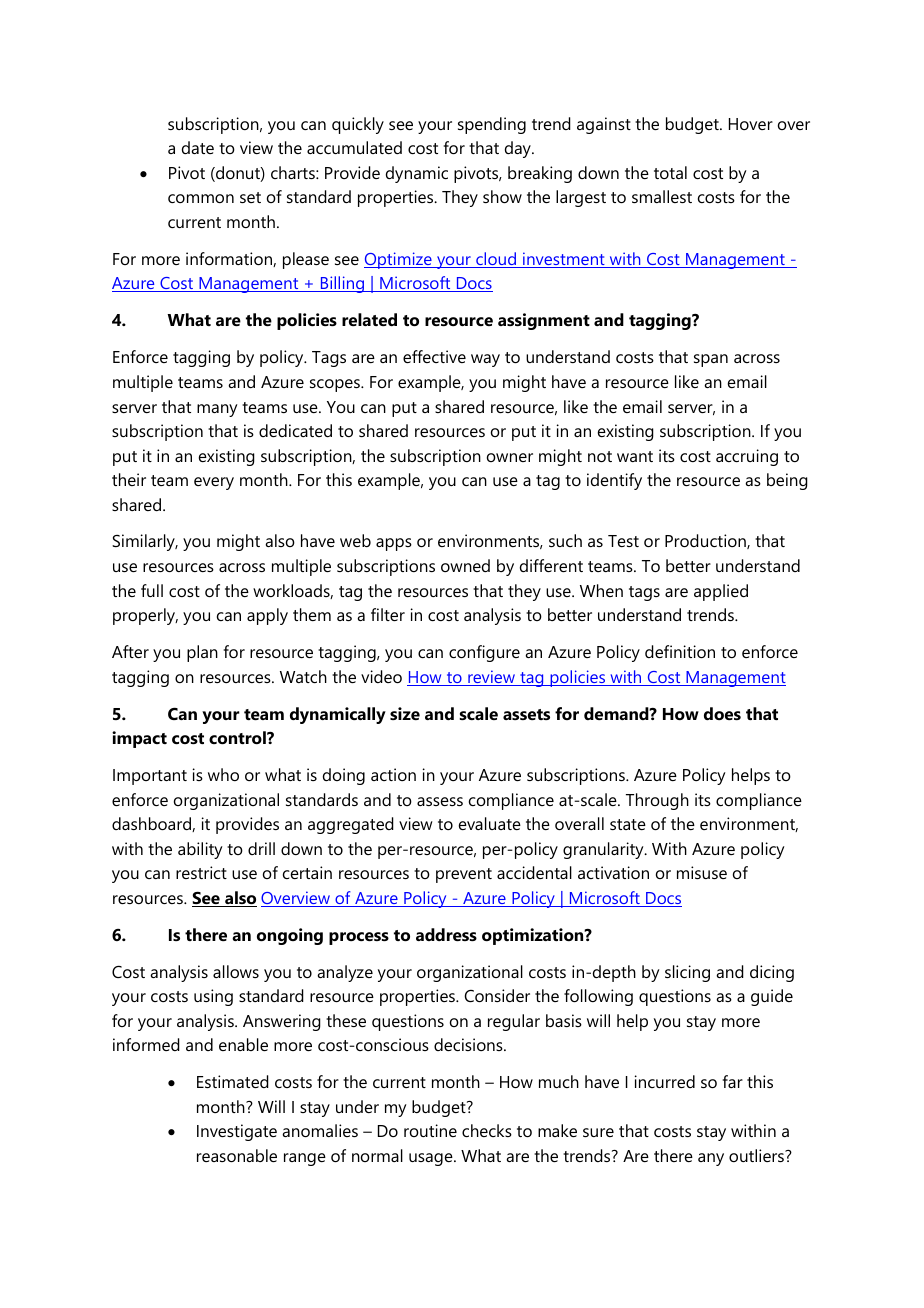 The image size is (924, 1308). What do you see at coordinates (405, 713) in the page?
I see `size` at bounding box center [405, 713].
